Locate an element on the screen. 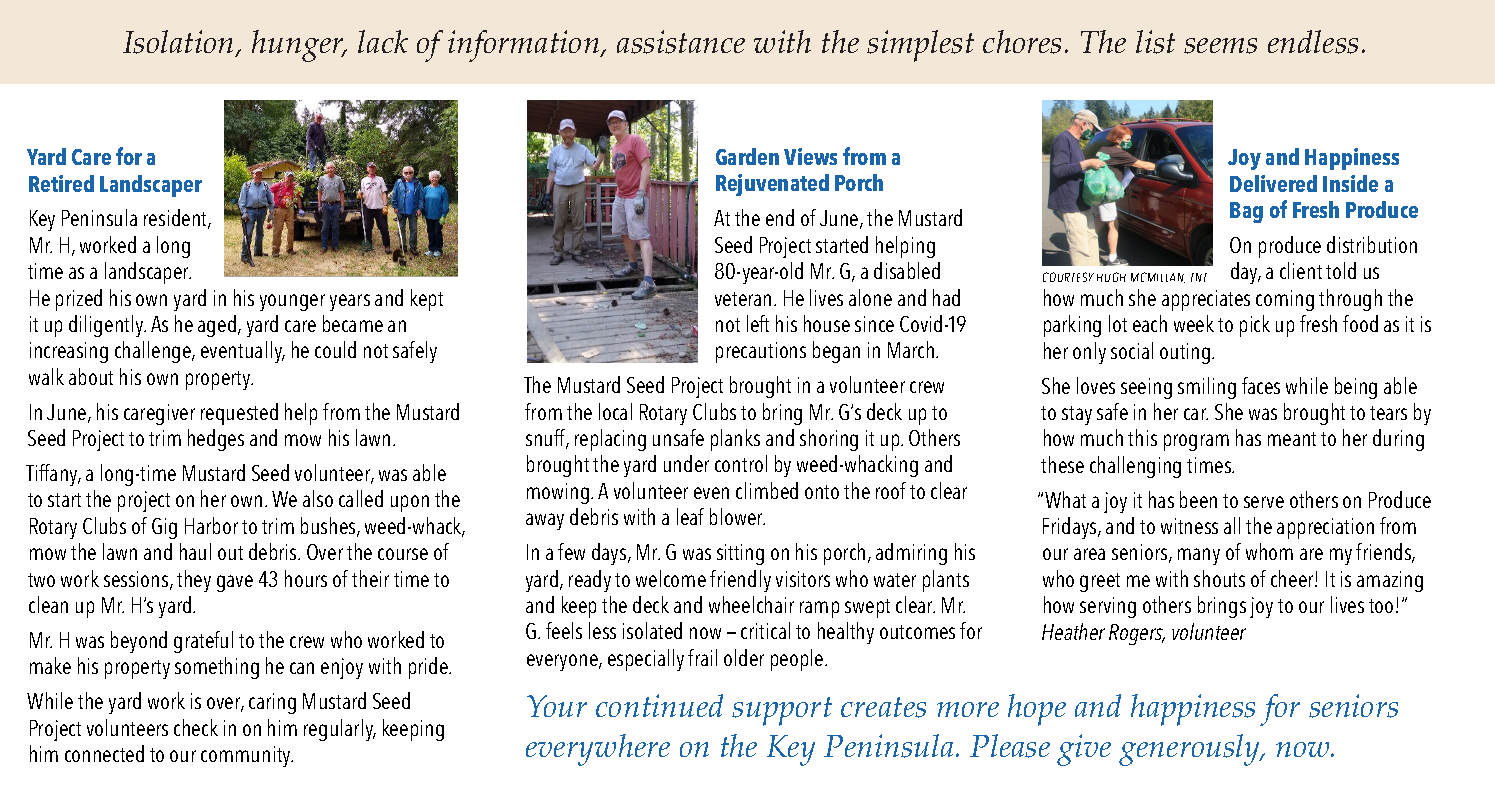 The height and width of the screenshot is (812, 1495). check is located at coordinates (196, 727).
